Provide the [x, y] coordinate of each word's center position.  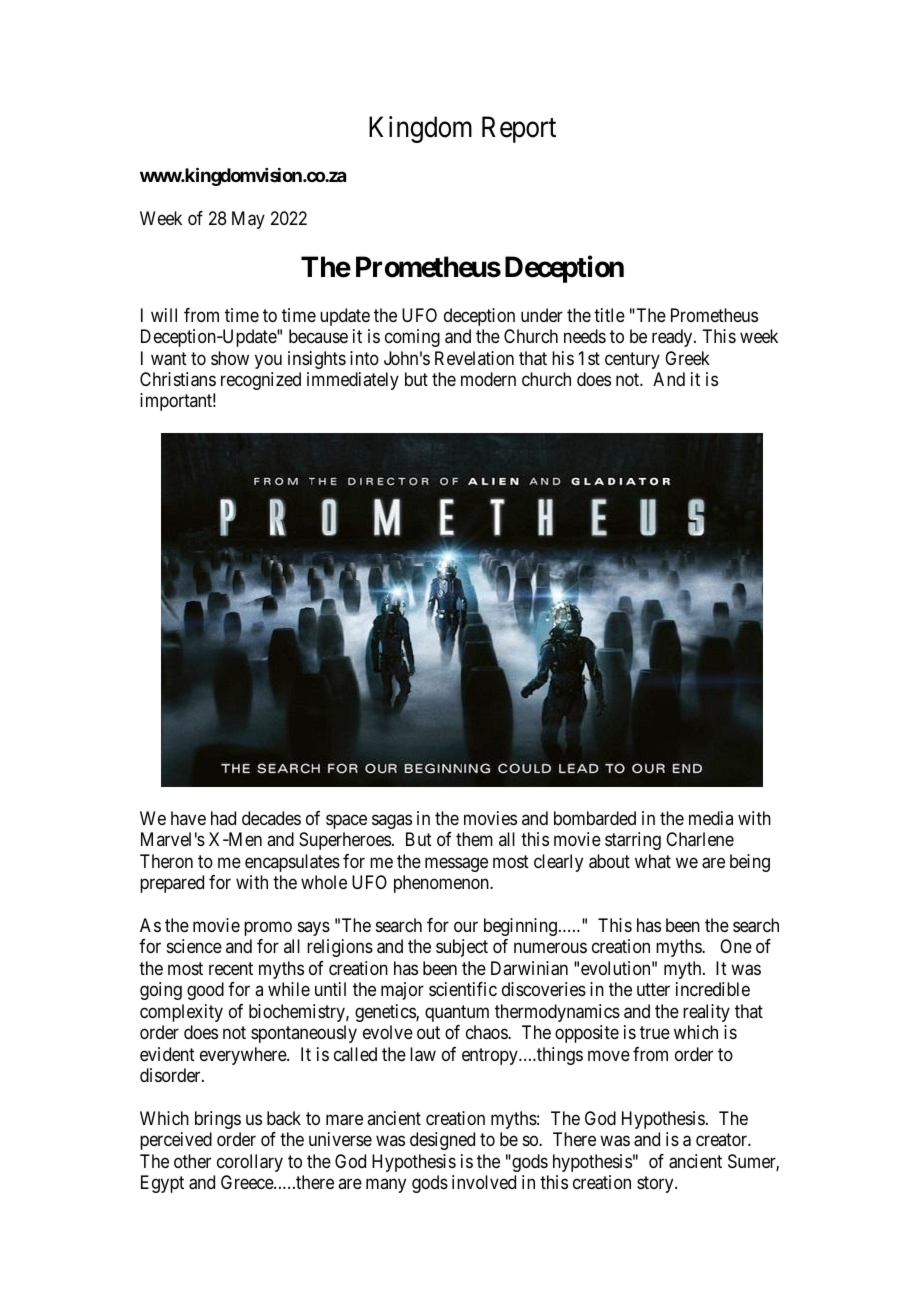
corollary [250, 1163]
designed [442, 1141]
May [248, 220]
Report [519, 130]
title [609, 315]
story [656, 1185]
